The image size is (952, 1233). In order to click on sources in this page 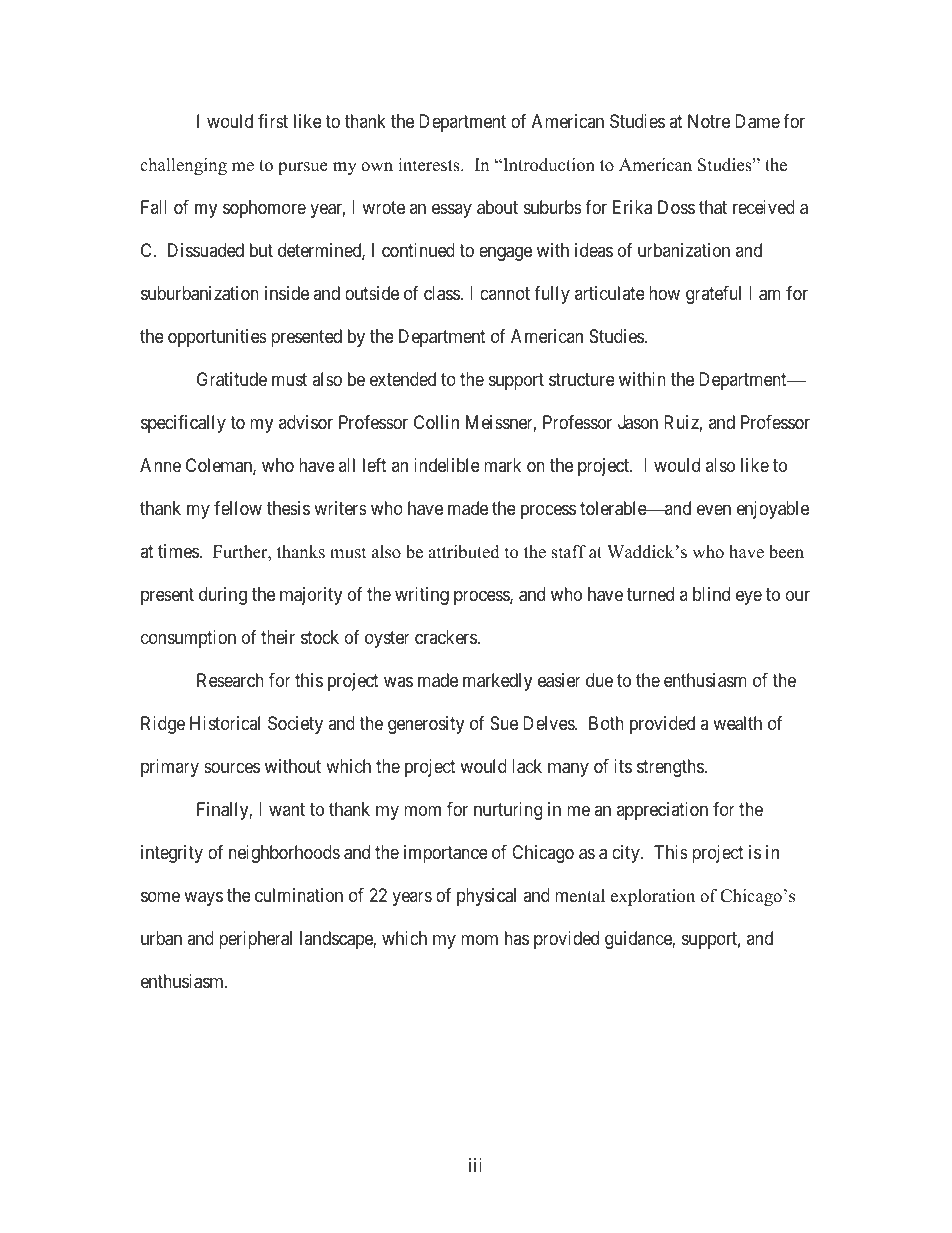, I will do `click(232, 767)`.
